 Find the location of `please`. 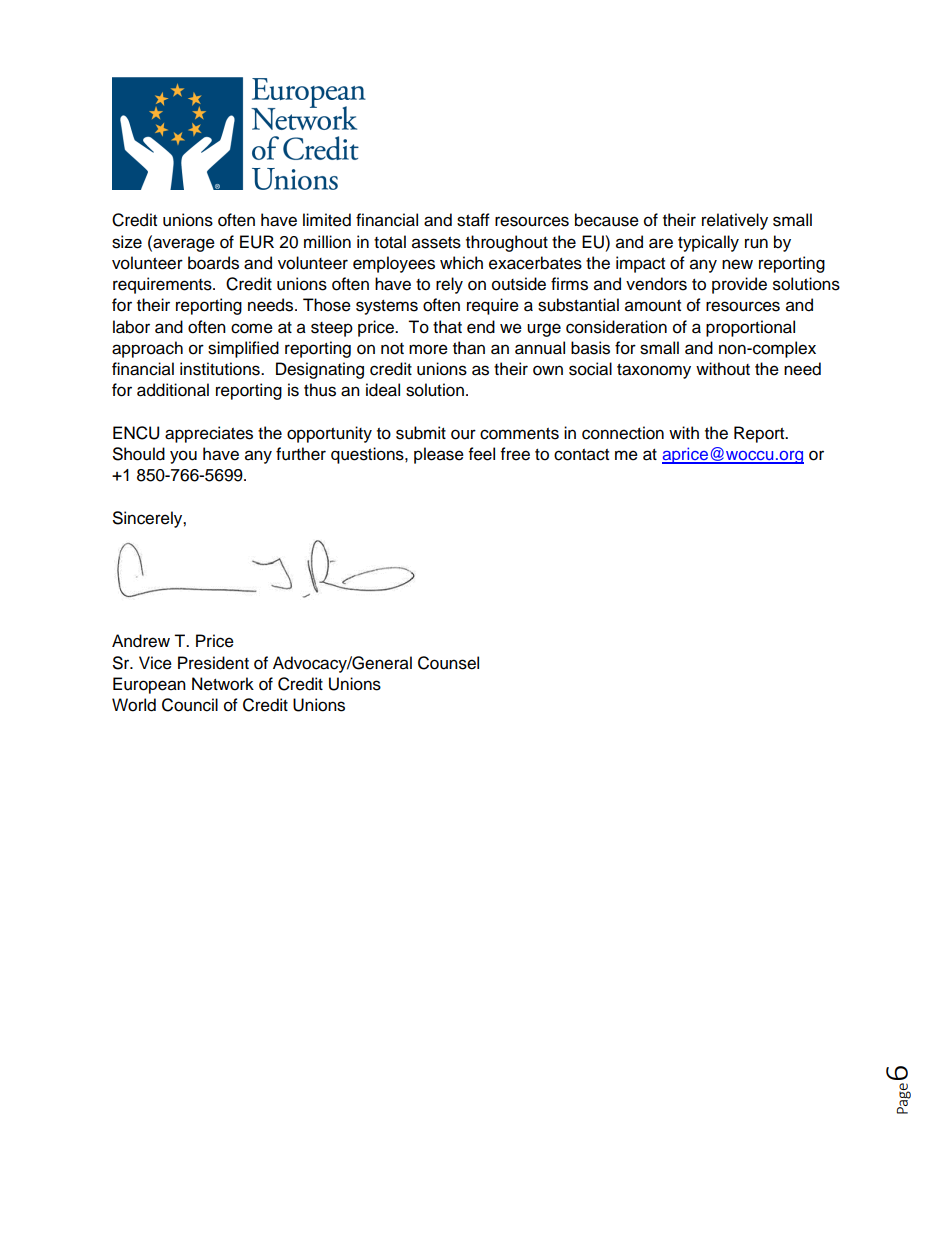

please is located at coordinates (439, 455).
